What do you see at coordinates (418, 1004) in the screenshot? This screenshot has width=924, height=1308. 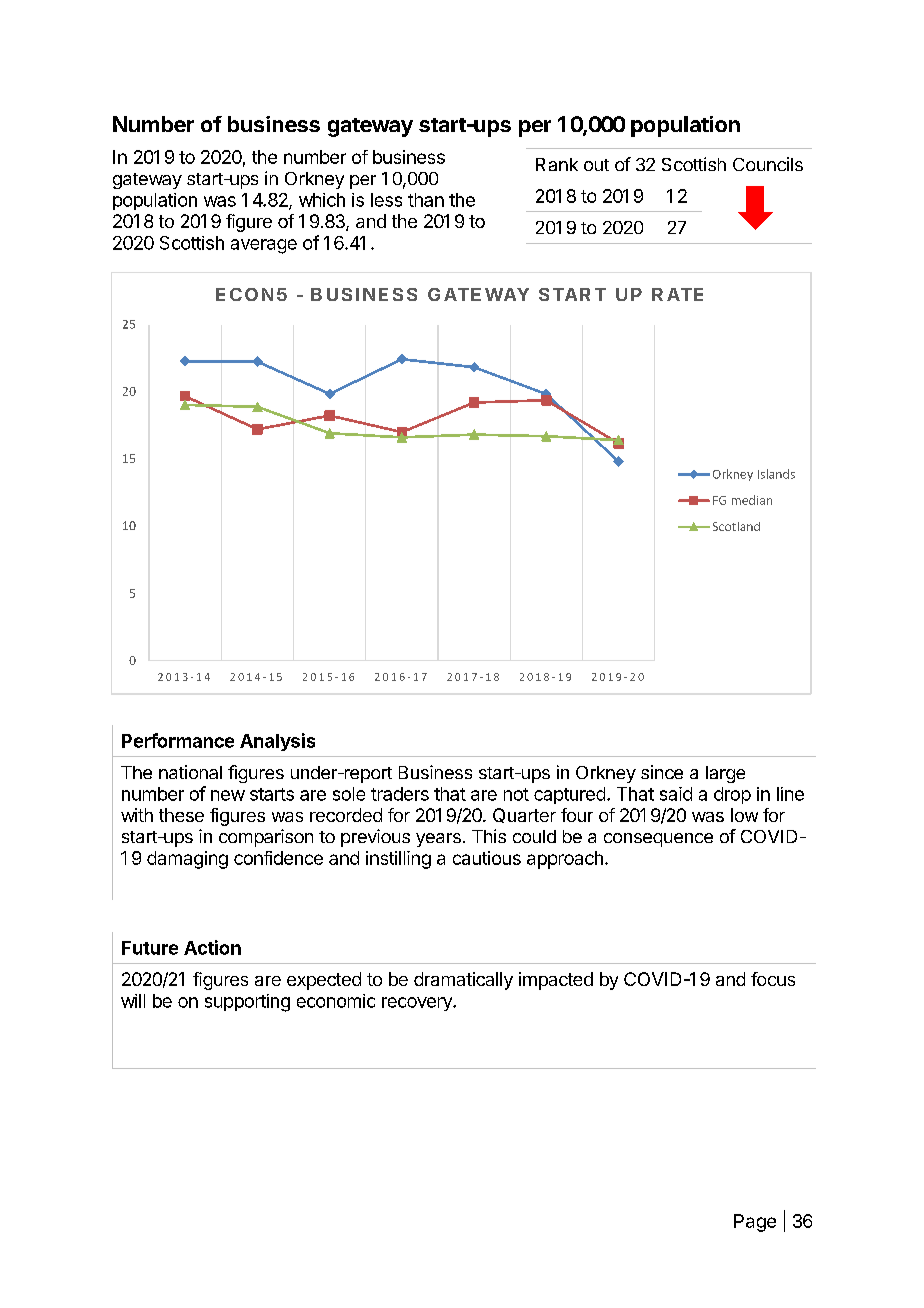 I see `recovery` at bounding box center [418, 1004].
